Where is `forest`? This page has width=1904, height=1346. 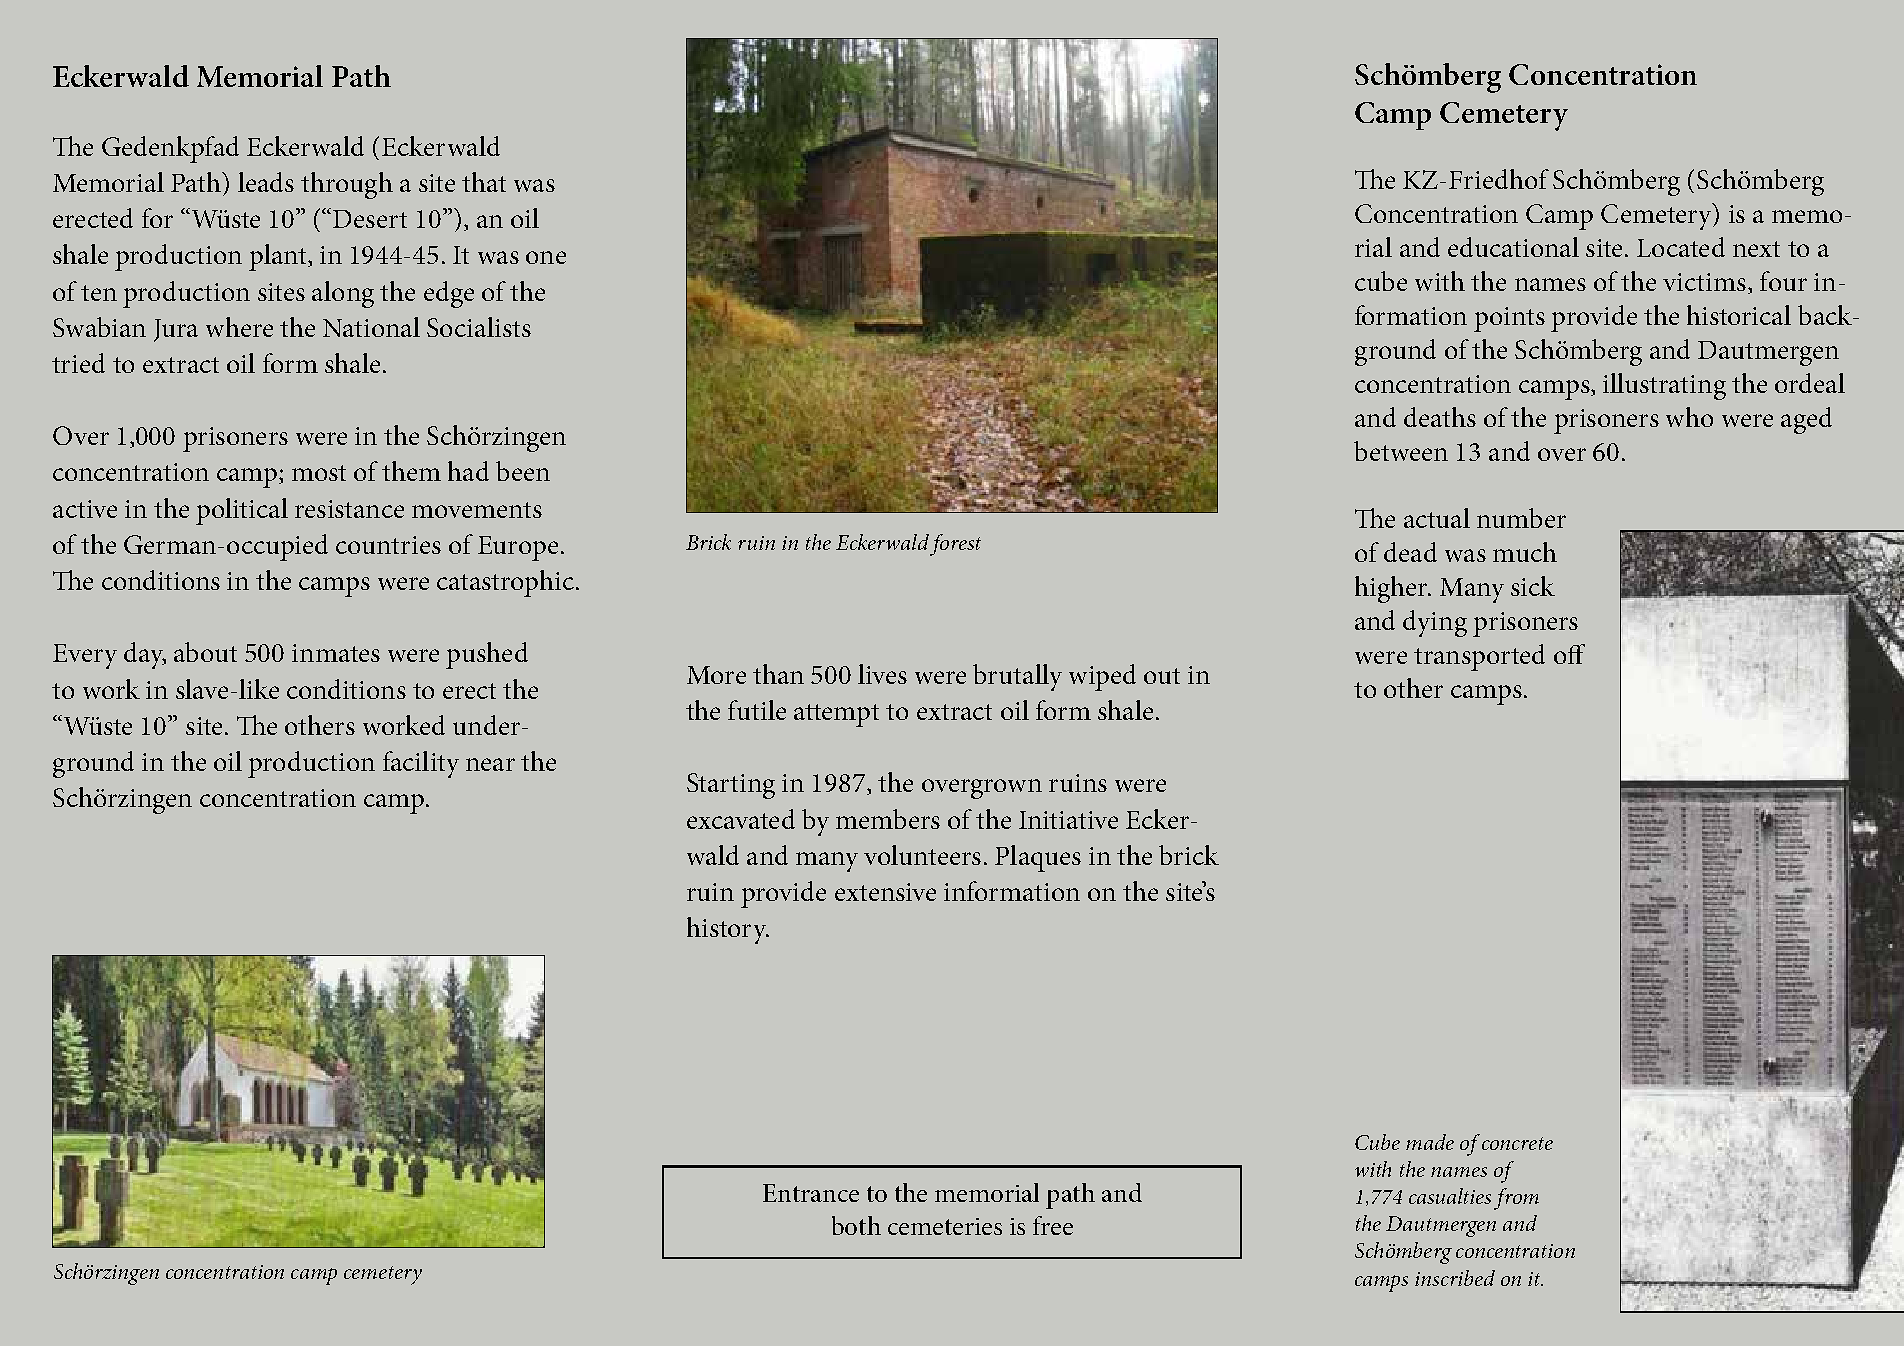 forest is located at coordinates (955, 545).
